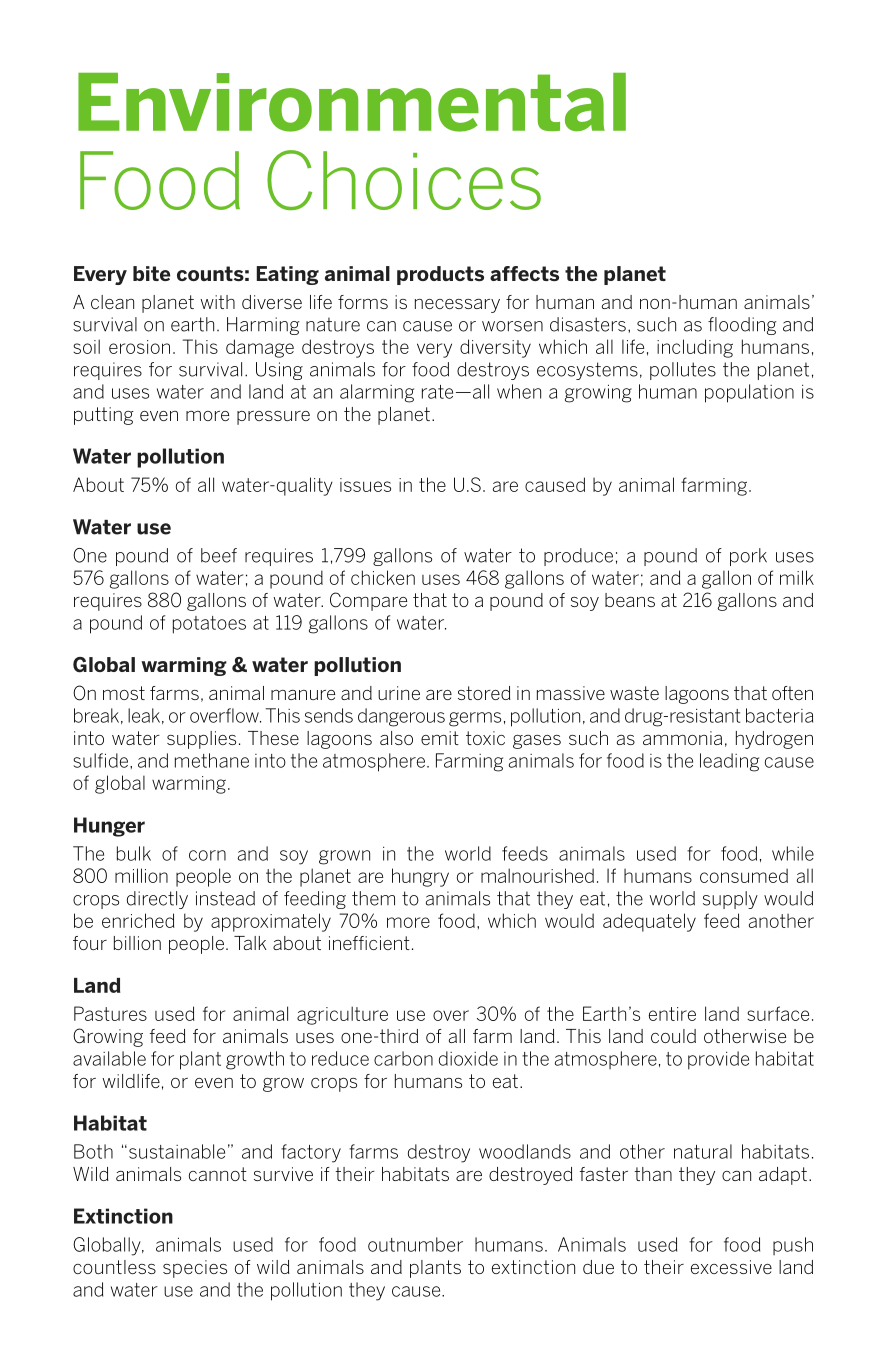  What do you see at coordinates (744, 875) in the screenshot?
I see `consumed` at bounding box center [744, 875].
